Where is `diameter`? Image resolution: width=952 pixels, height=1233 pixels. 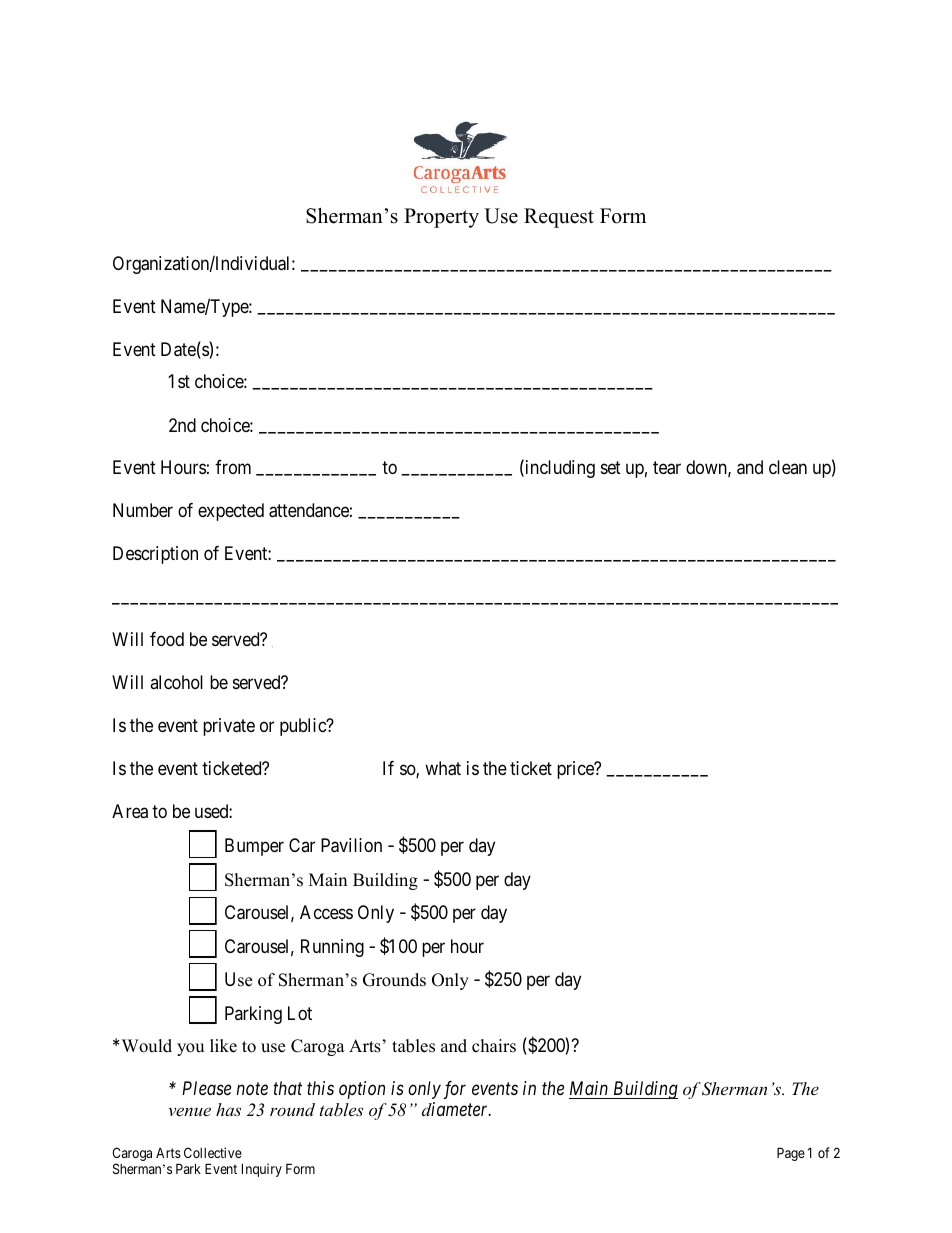
diameter is located at coordinates (456, 1109).
